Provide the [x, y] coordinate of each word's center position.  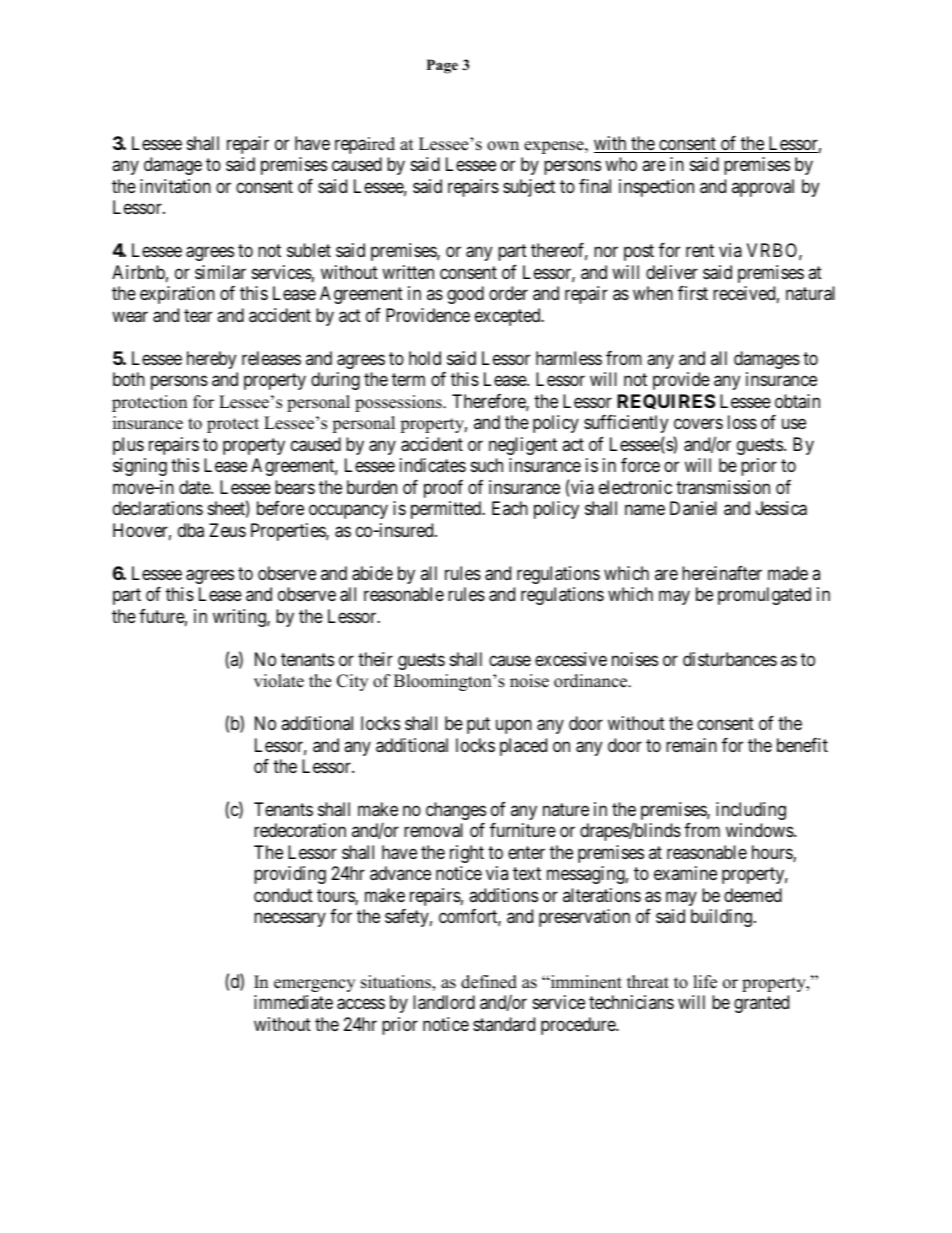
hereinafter [722, 573]
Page [442, 66]
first [693, 293]
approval [763, 188]
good [465, 295]
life [705, 982]
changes [456, 811]
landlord [444, 1002]
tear [198, 316]
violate [279, 681]
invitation [175, 186]
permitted [447, 510]
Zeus [227, 530]
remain [691, 745]
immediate [293, 1002]
